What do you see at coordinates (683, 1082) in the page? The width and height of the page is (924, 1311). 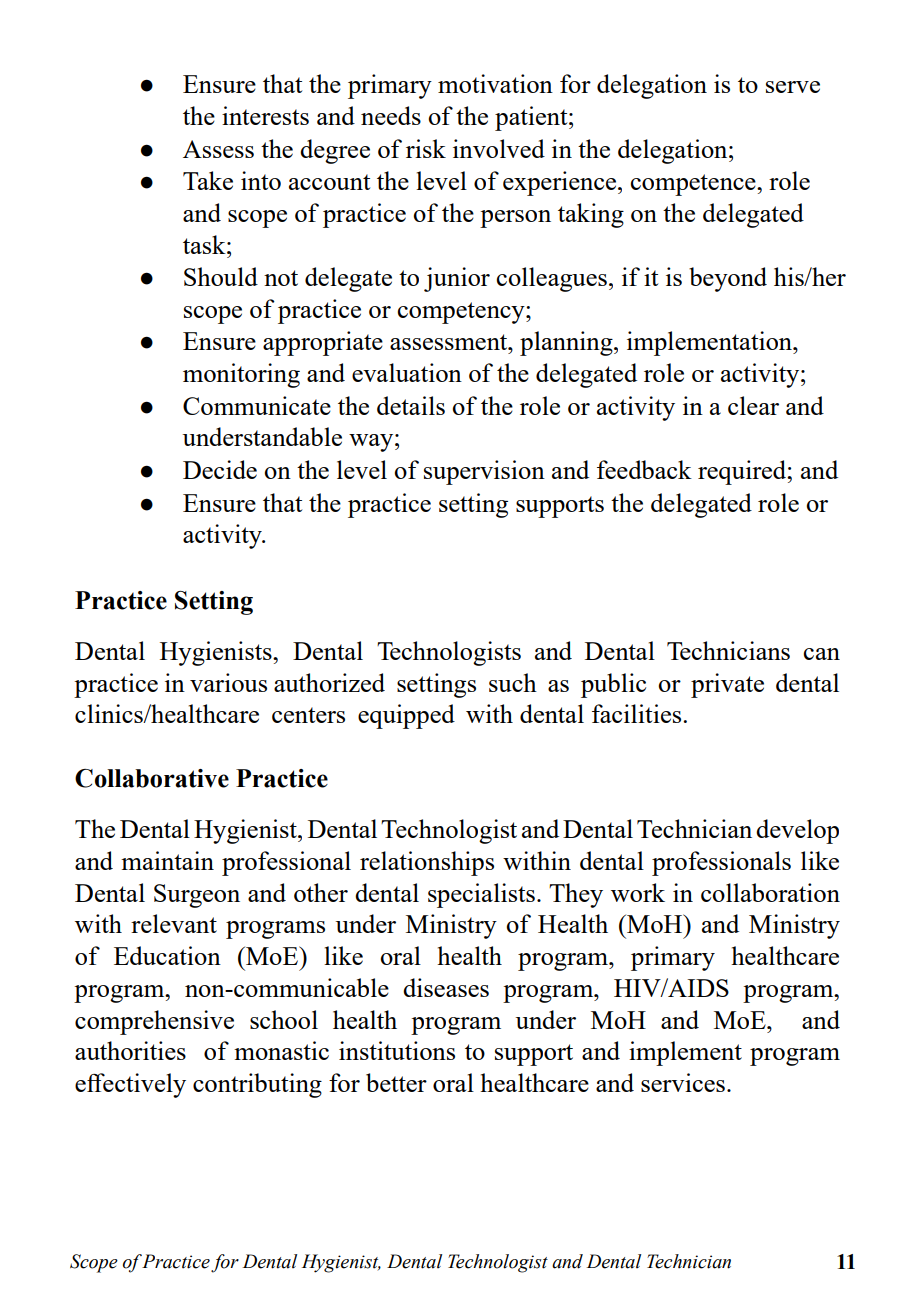 I see `services` at bounding box center [683, 1082].
